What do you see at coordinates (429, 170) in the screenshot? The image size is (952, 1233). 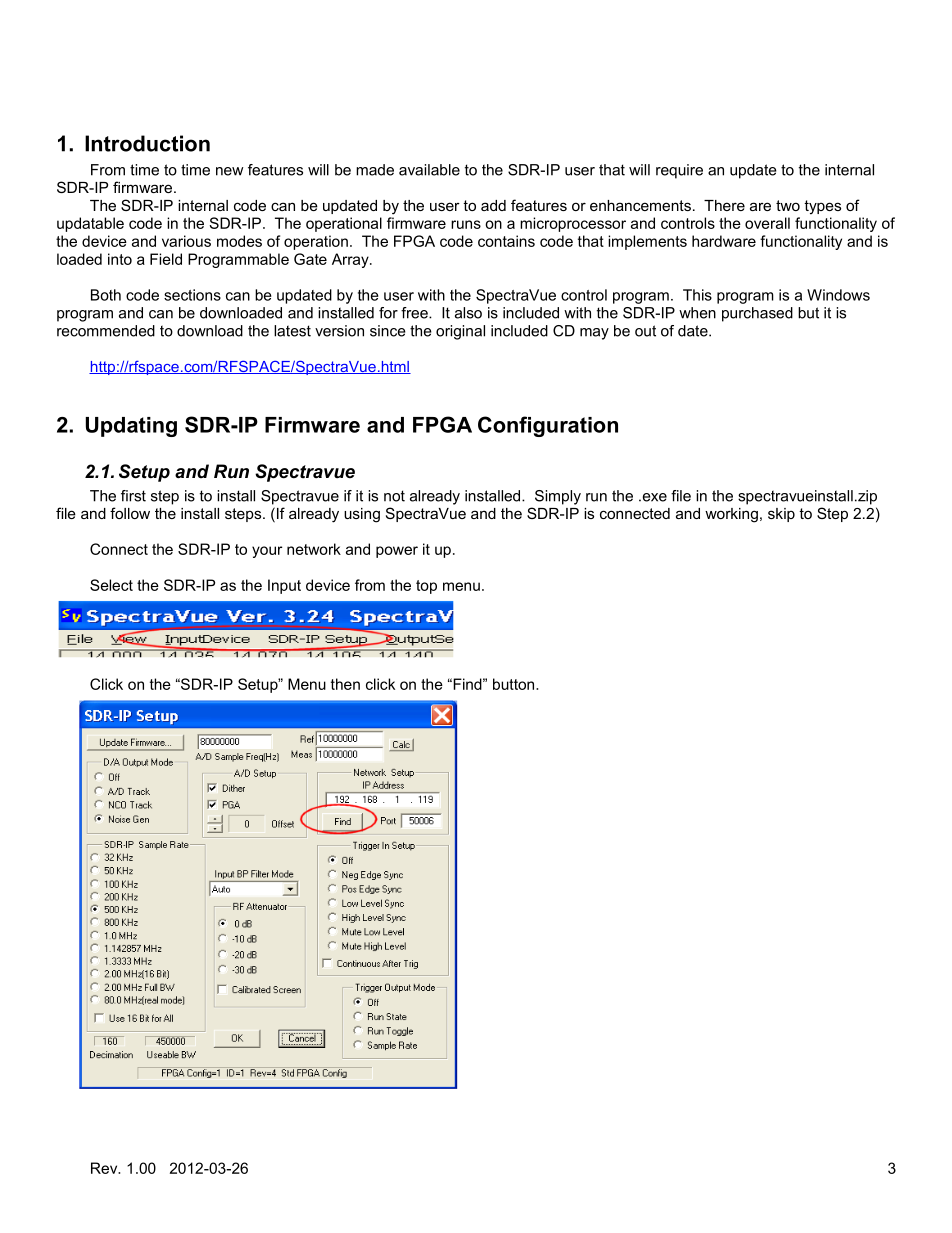 I see `available` at bounding box center [429, 170].
